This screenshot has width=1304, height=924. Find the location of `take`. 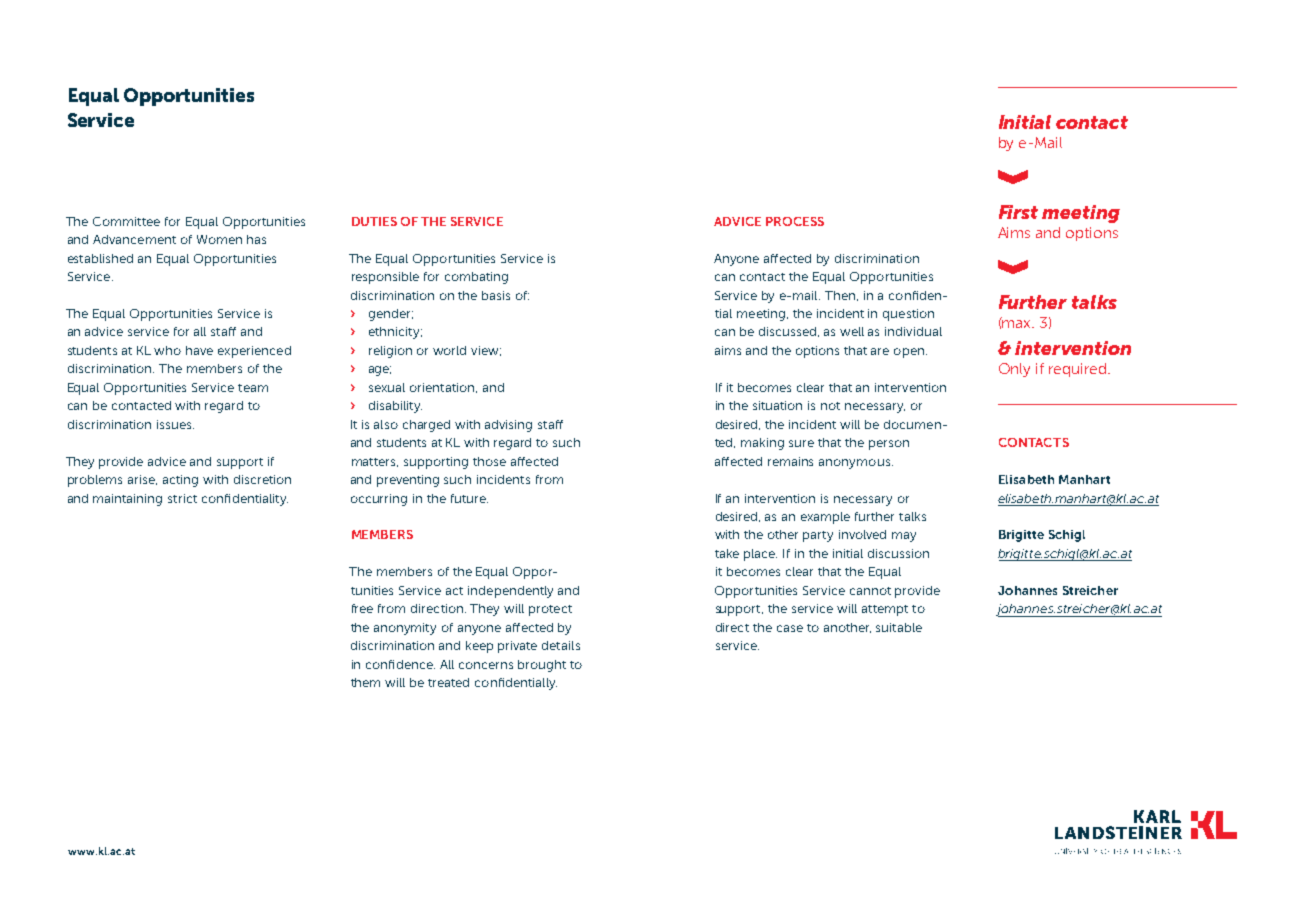

take is located at coordinates (727, 553).
